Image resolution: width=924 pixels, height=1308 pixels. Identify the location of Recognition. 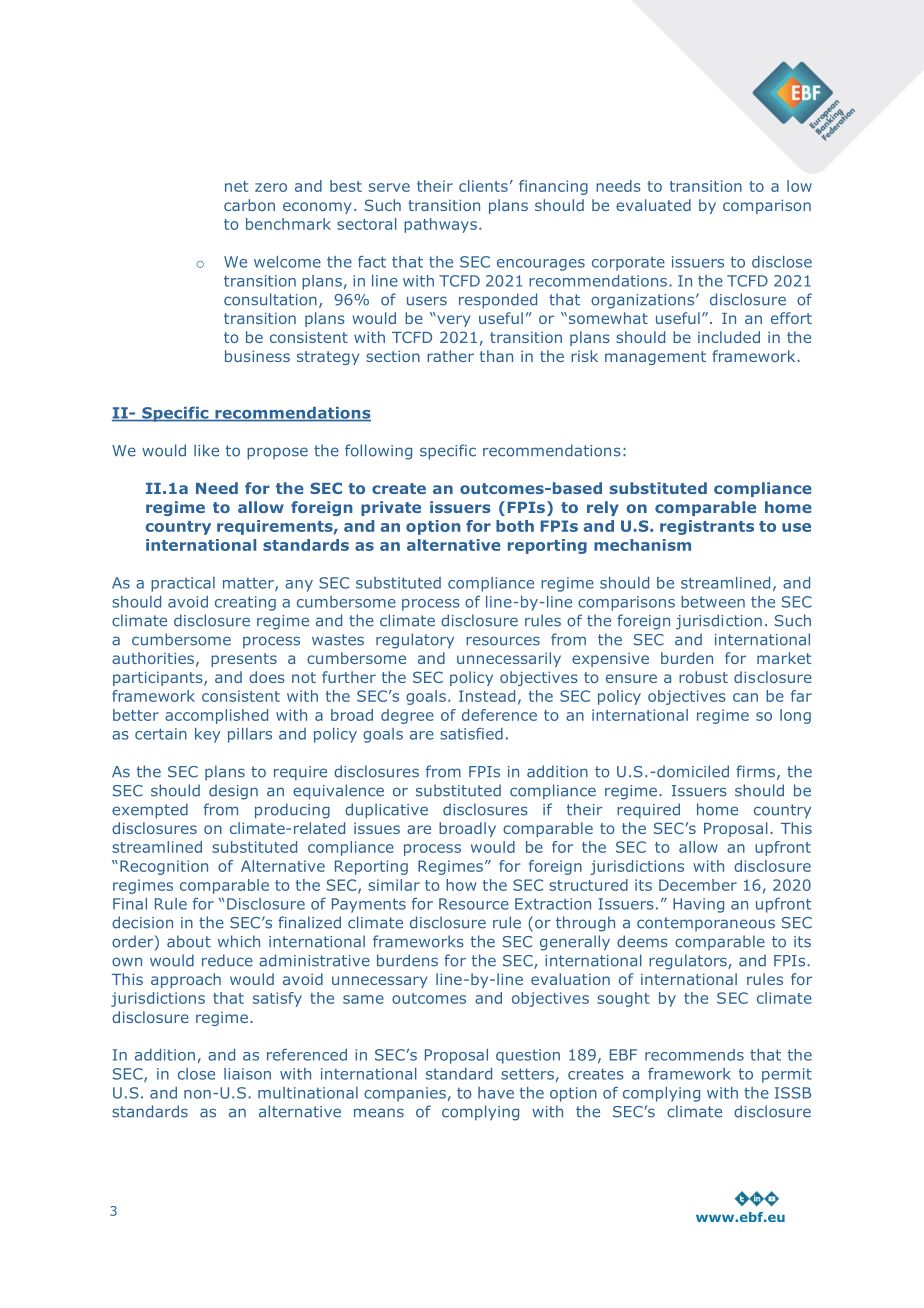
(164, 867).
